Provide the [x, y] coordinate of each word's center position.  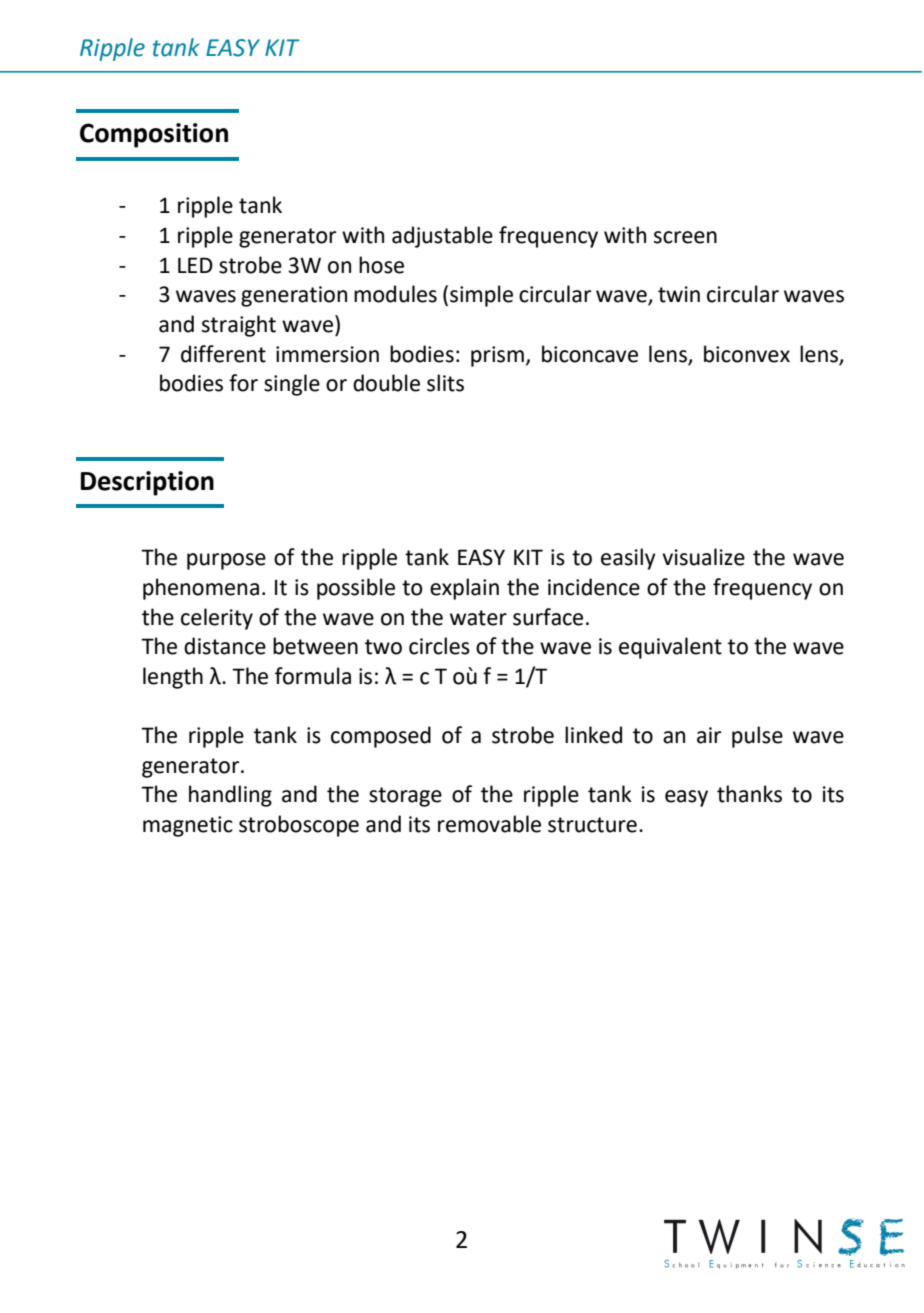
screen [685, 237]
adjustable [442, 237]
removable [489, 824]
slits [445, 383]
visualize [703, 557]
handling [230, 796]
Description [147, 483]
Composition [154, 135]
